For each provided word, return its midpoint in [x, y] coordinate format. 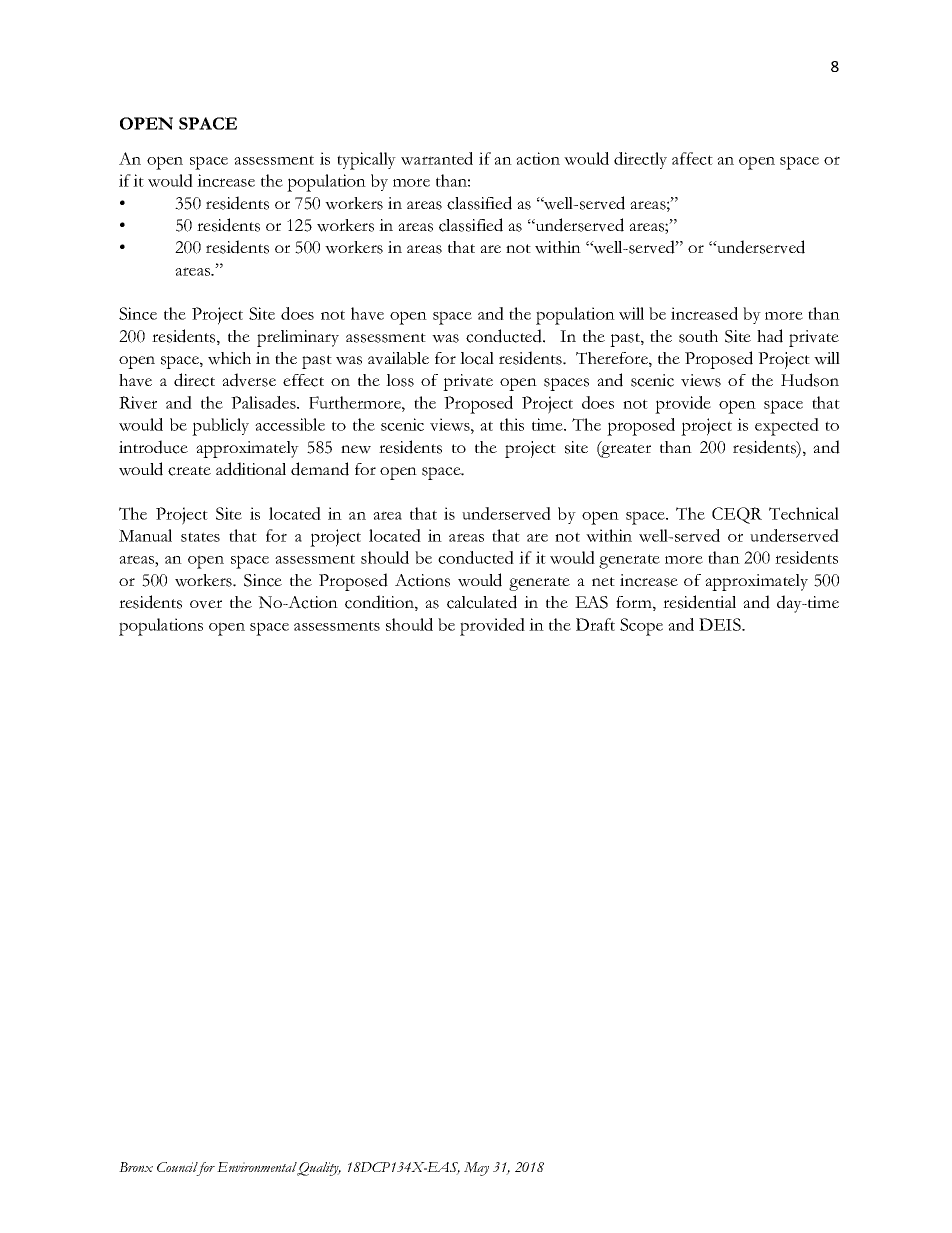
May [476, 1169]
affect [692, 158]
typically [366, 161]
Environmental [257, 1168]
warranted [437, 158]
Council [178, 1168]
